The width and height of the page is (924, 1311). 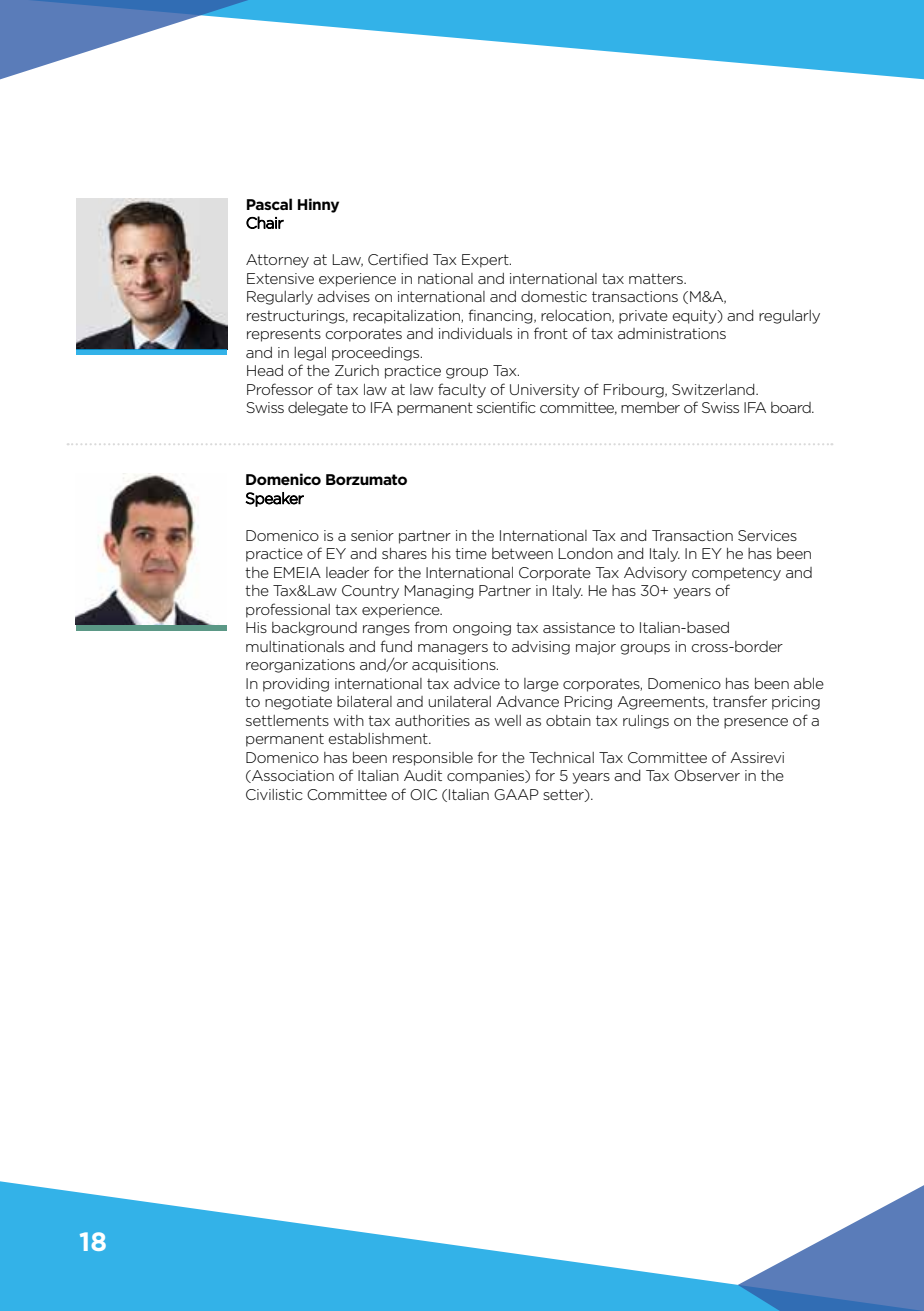 I want to click on advising, so click(x=541, y=648).
